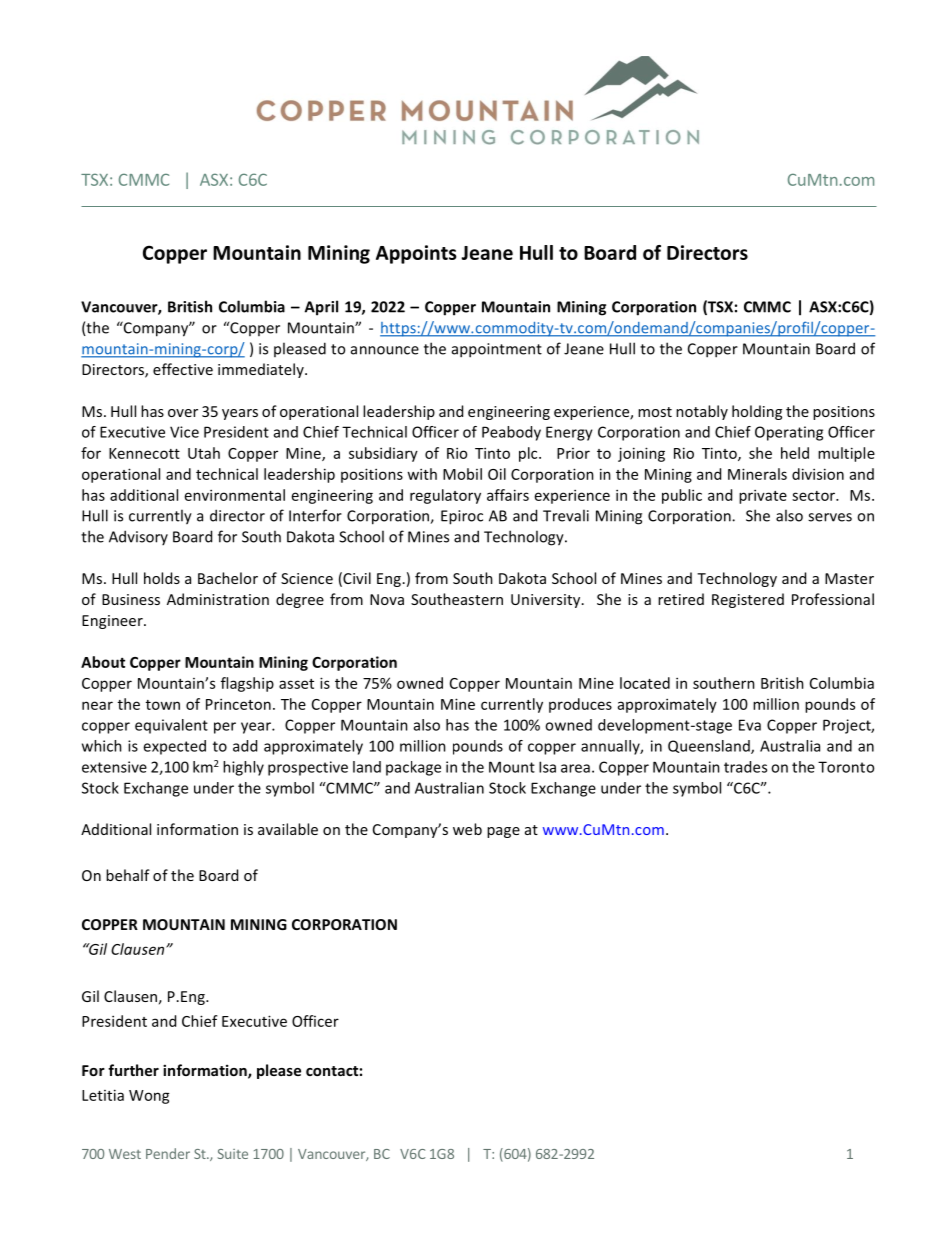  Describe the element at coordinates (580, 705) in the image. I see `produces` at that location.
